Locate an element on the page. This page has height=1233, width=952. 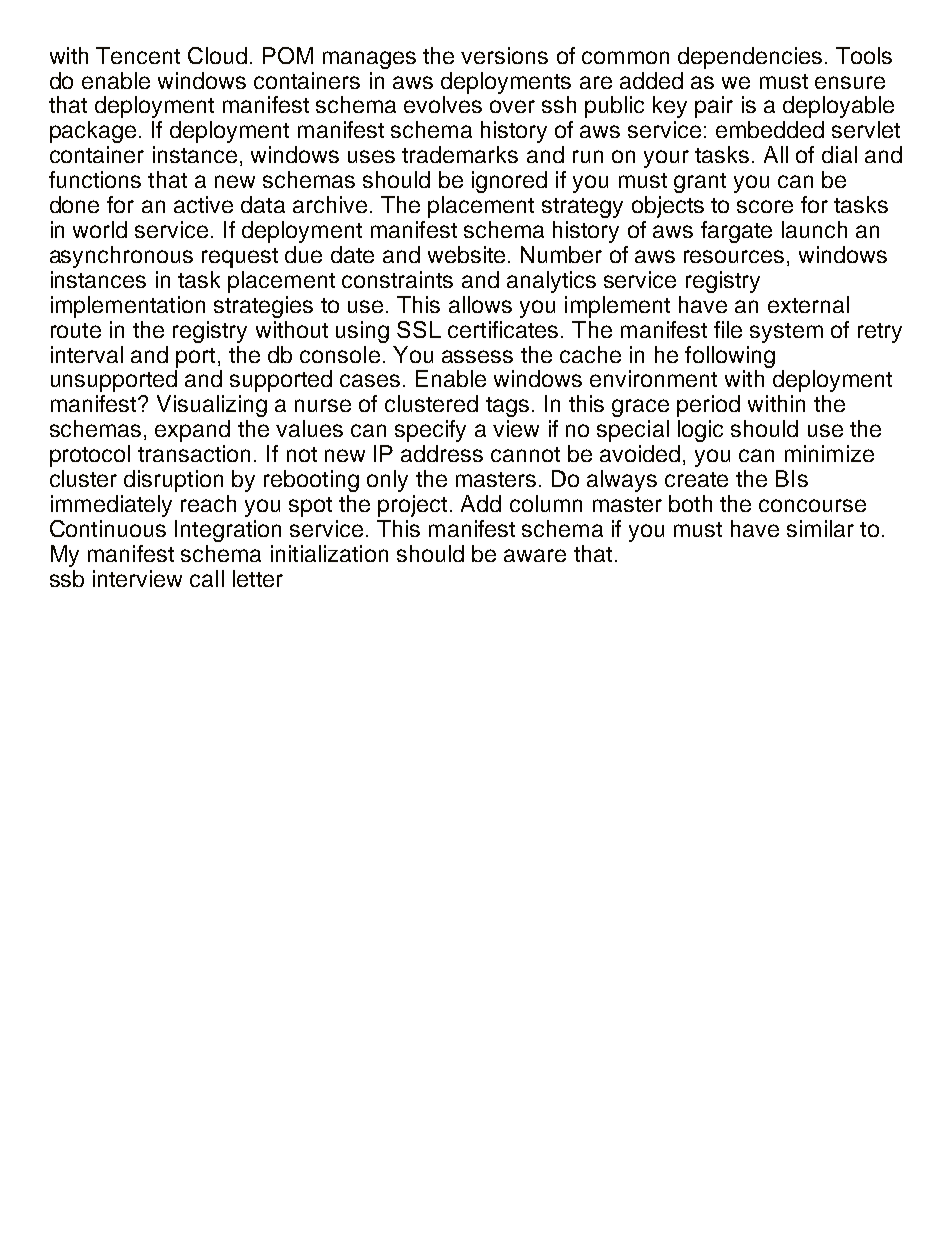
Cloud is located at coordinates (217, 55).
